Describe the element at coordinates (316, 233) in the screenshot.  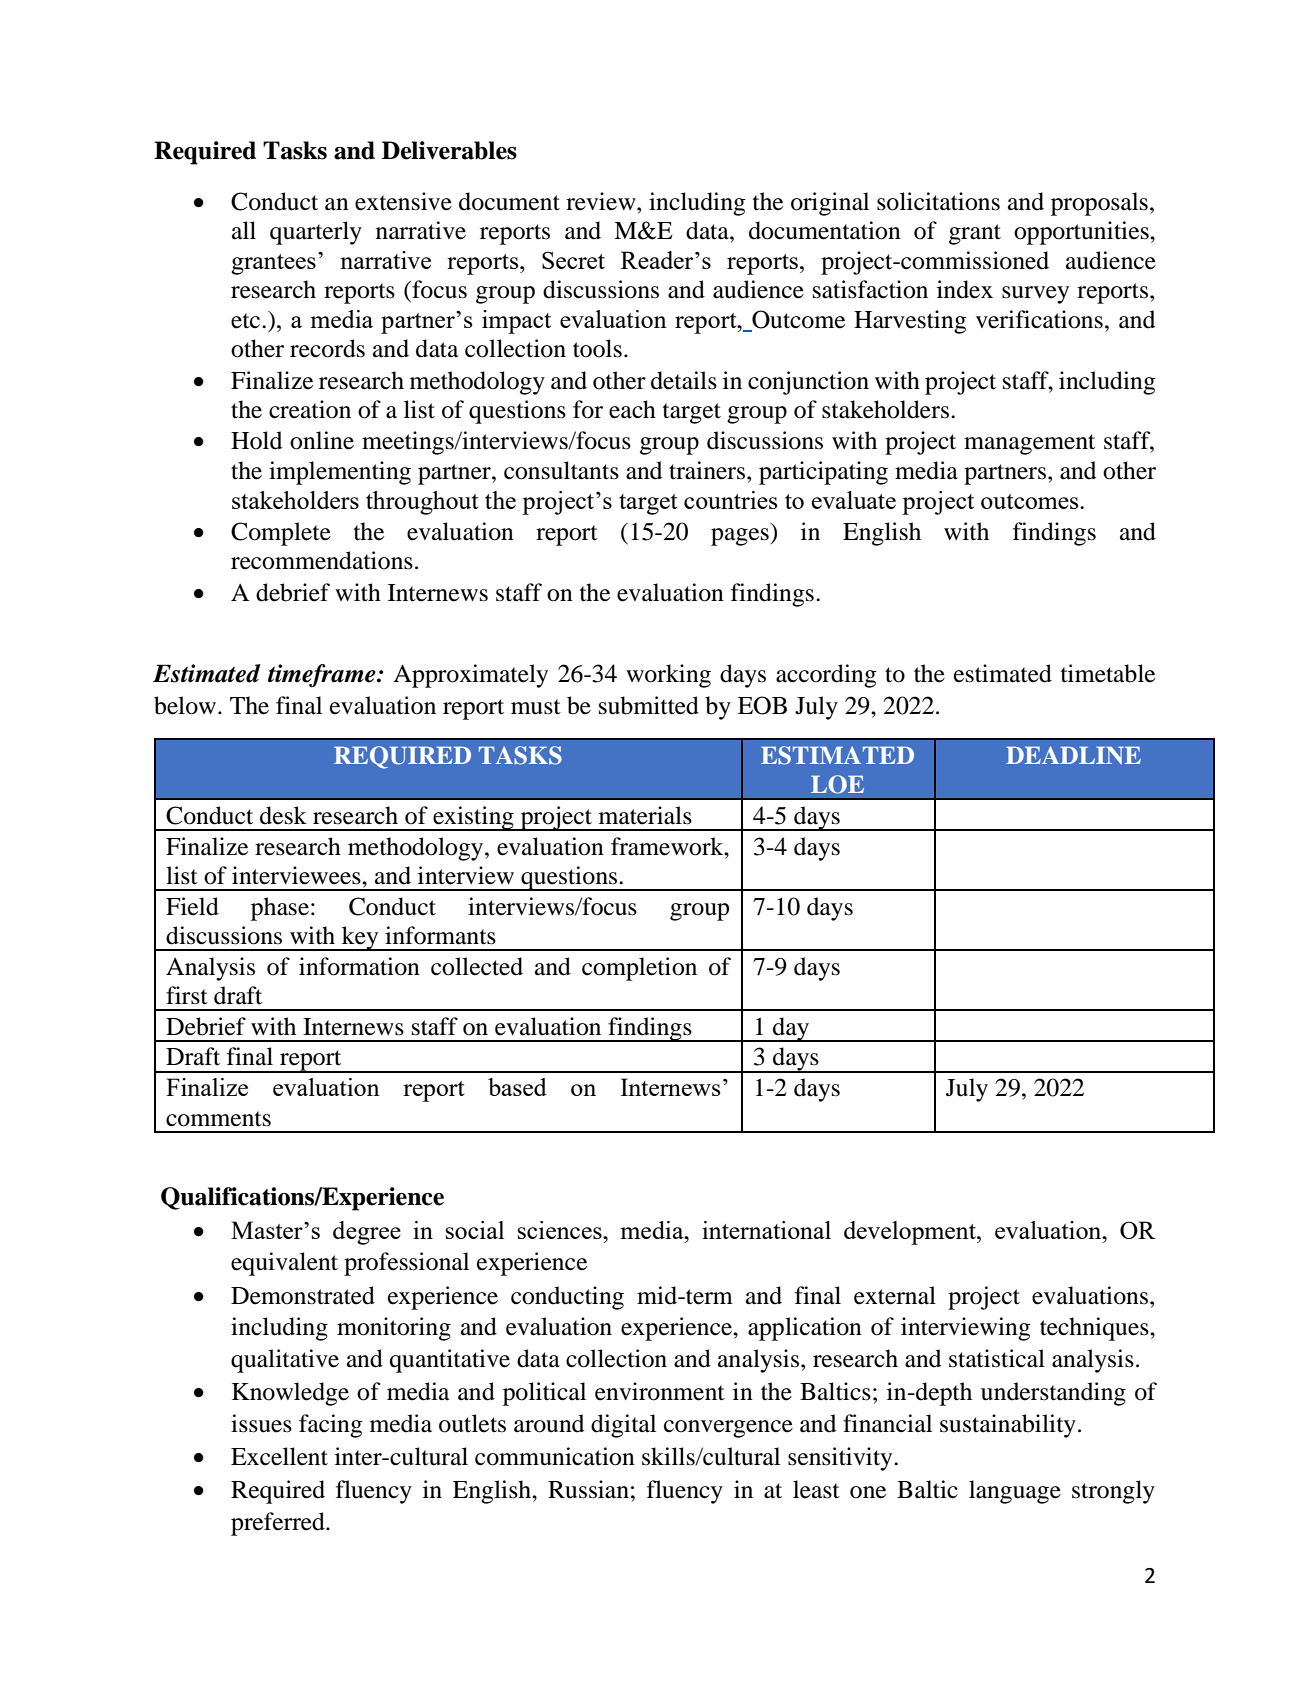
I see `quarterly` at that location.
